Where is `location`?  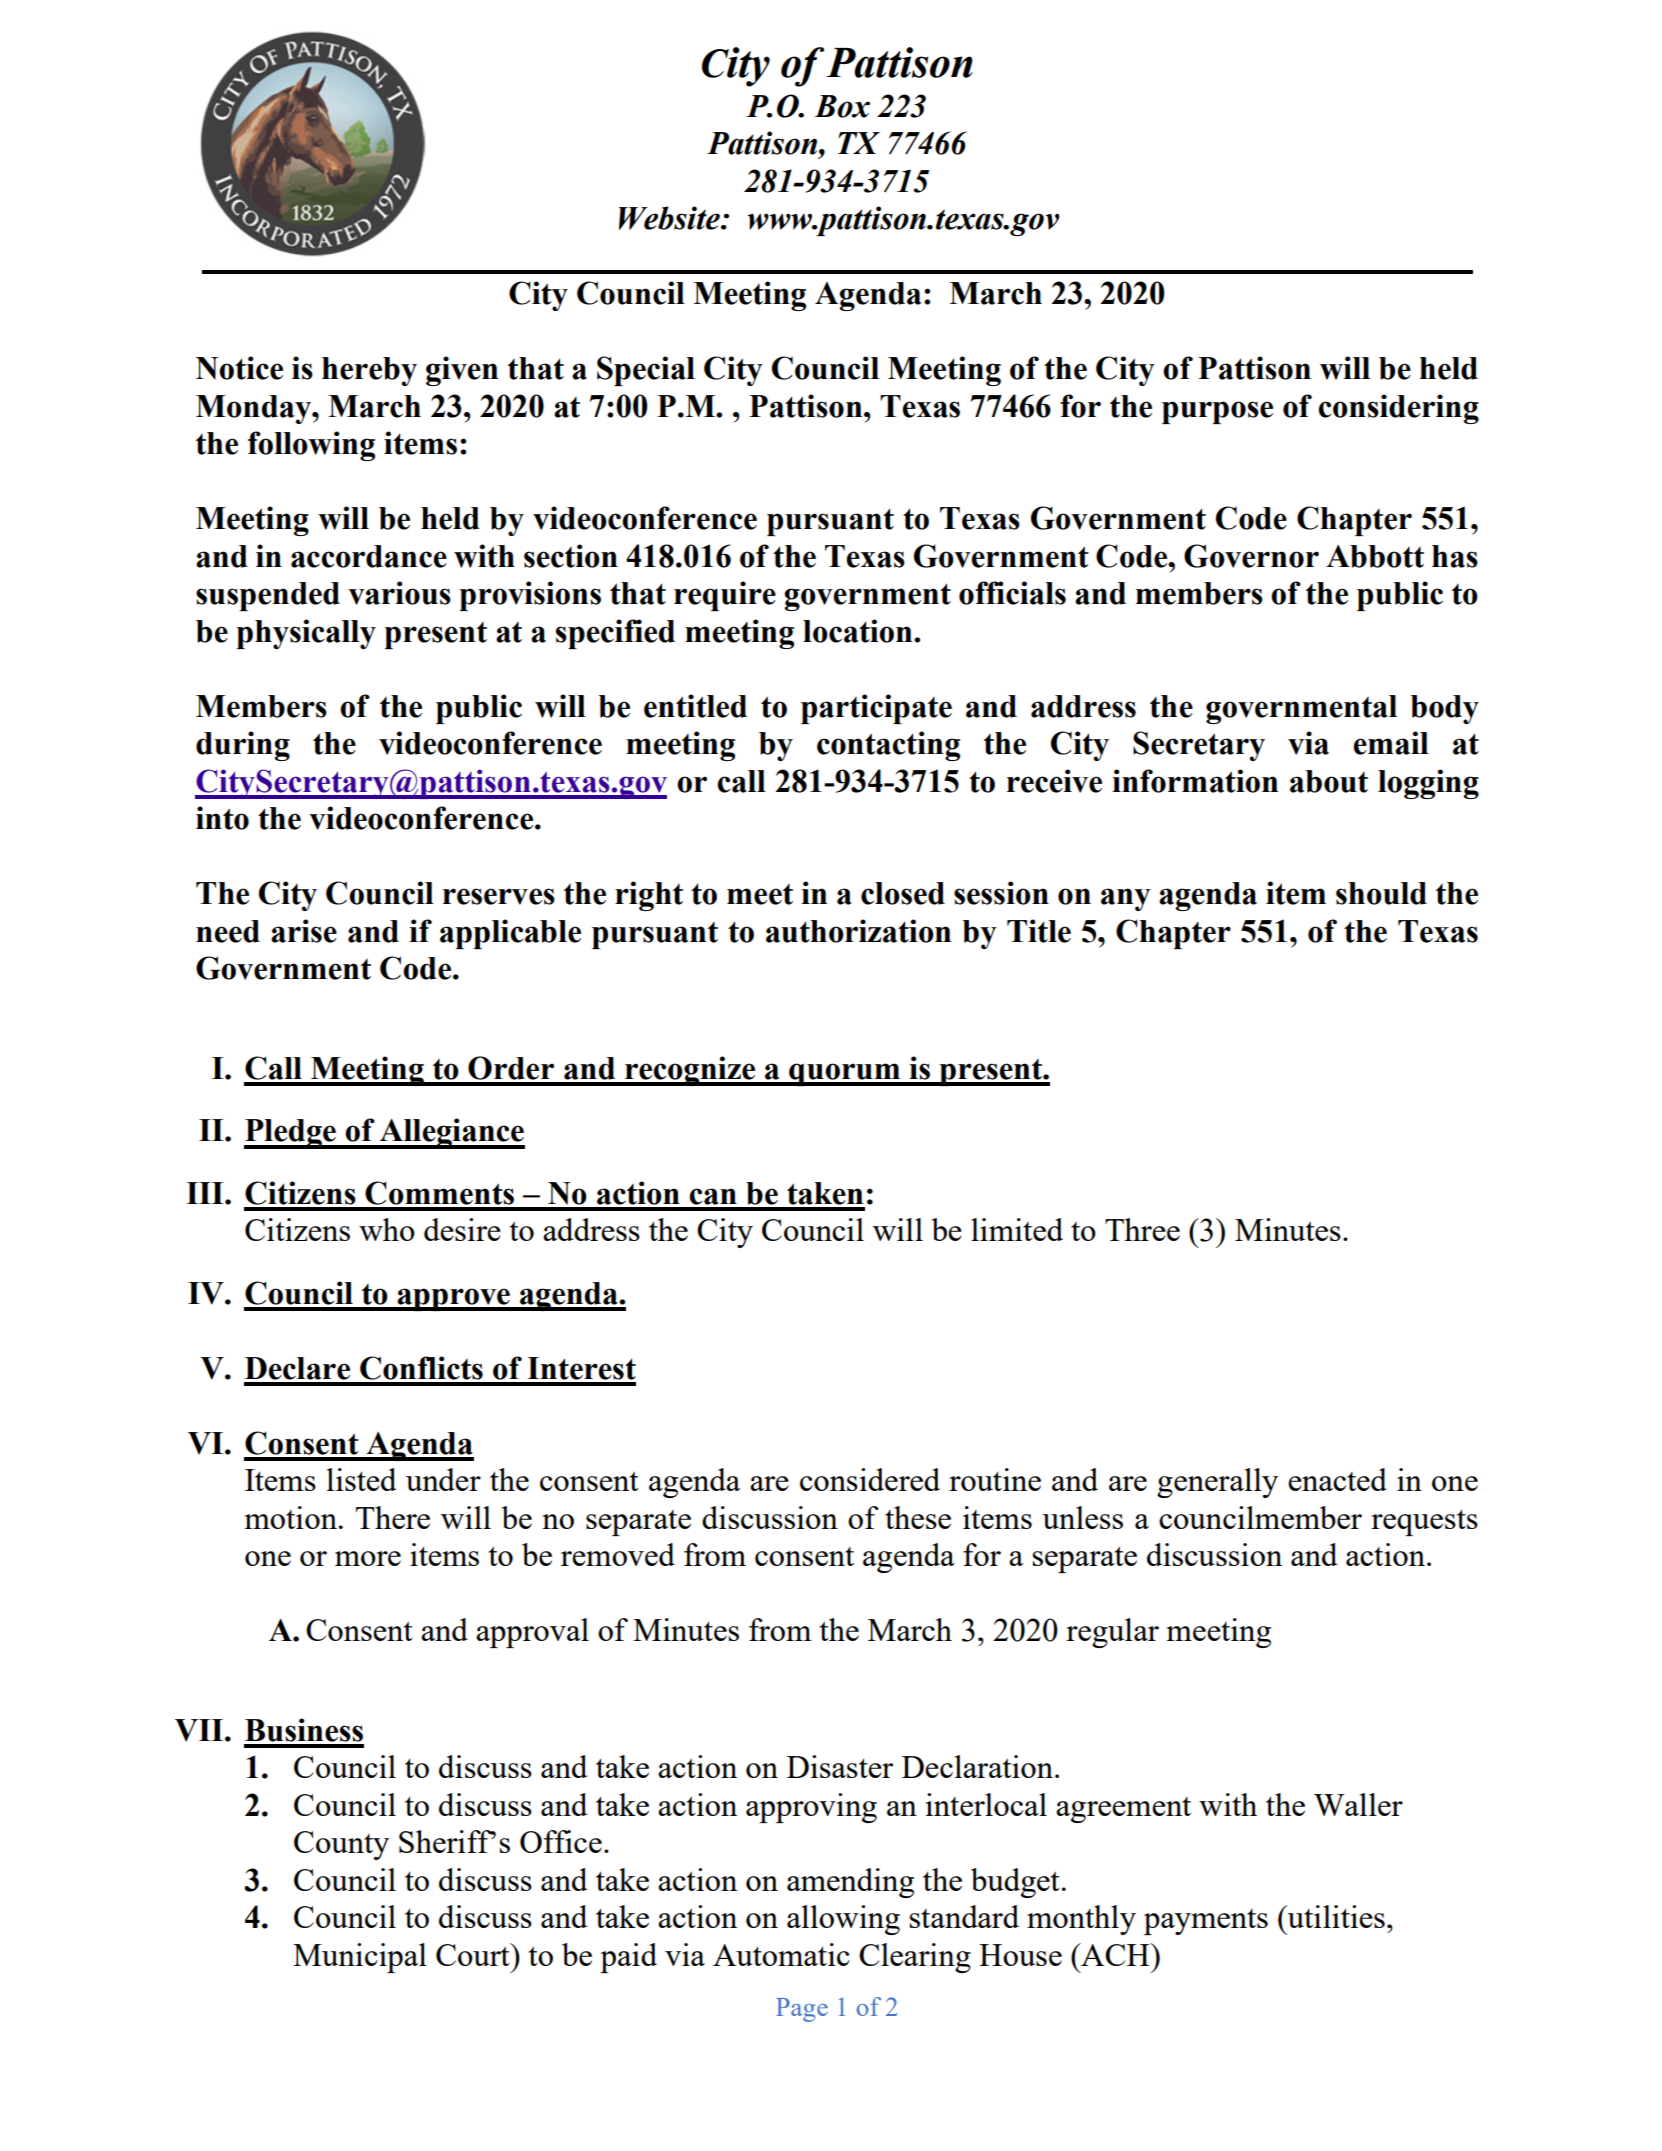
location is located at coordinates (859, 631).
